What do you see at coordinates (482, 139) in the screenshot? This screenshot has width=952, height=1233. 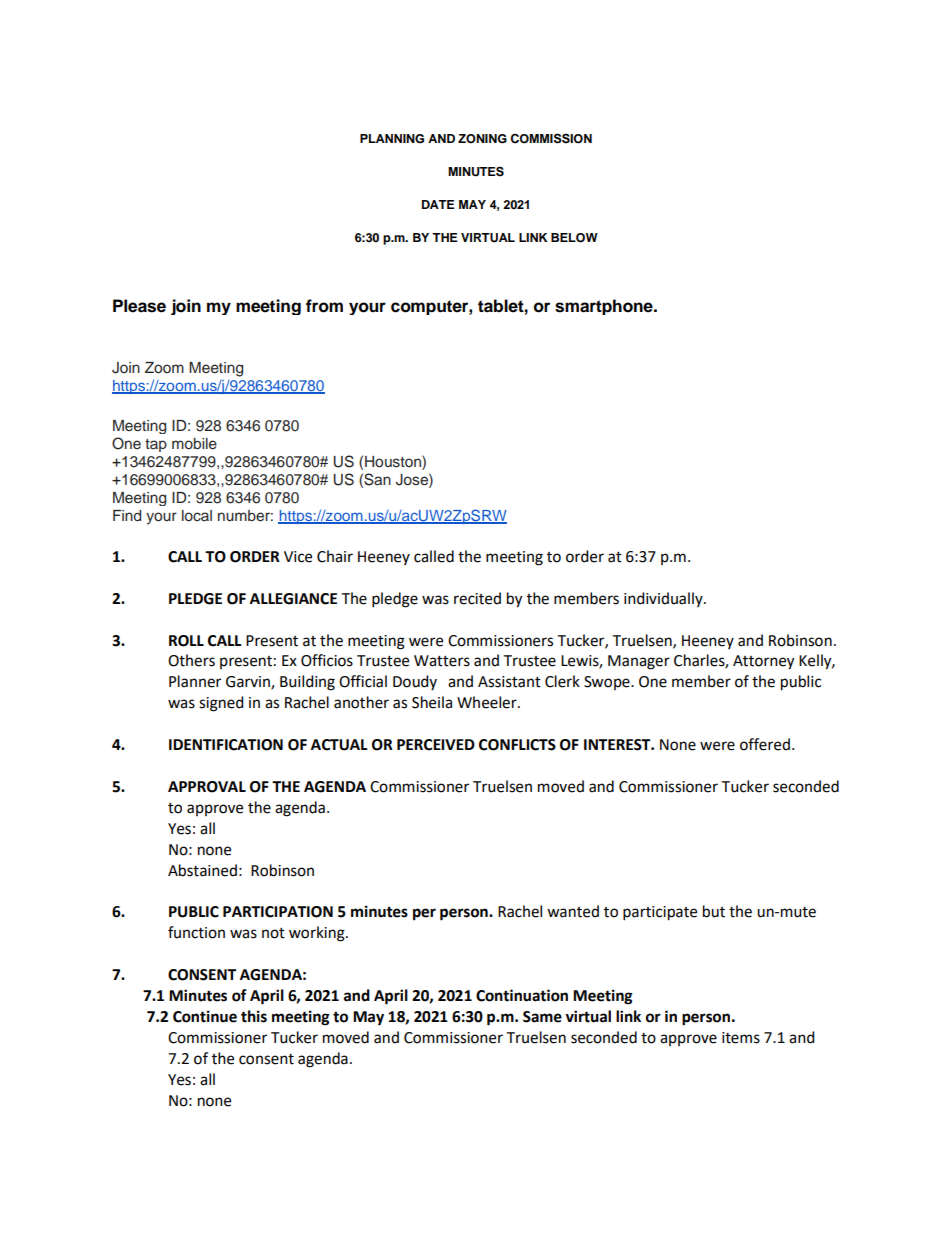 I see `ZONING` at bounding box center [482, 139].
